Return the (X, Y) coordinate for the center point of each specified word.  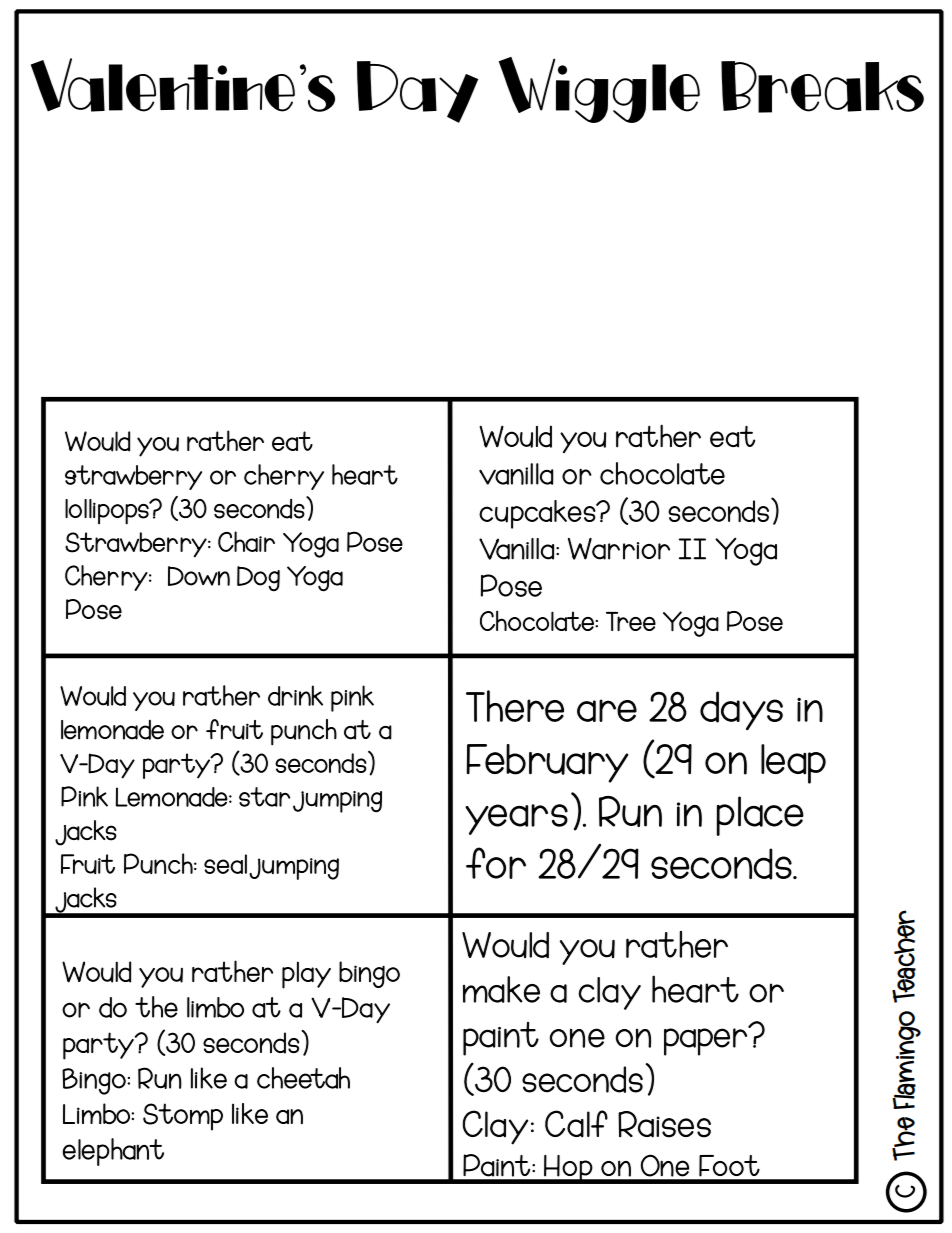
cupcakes (538, 514)
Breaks (822, 87)
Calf (576, 1124)
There (515, 706)
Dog (258, 579)
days (741, 711)
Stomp (183, 1117)
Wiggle (599, 90)
